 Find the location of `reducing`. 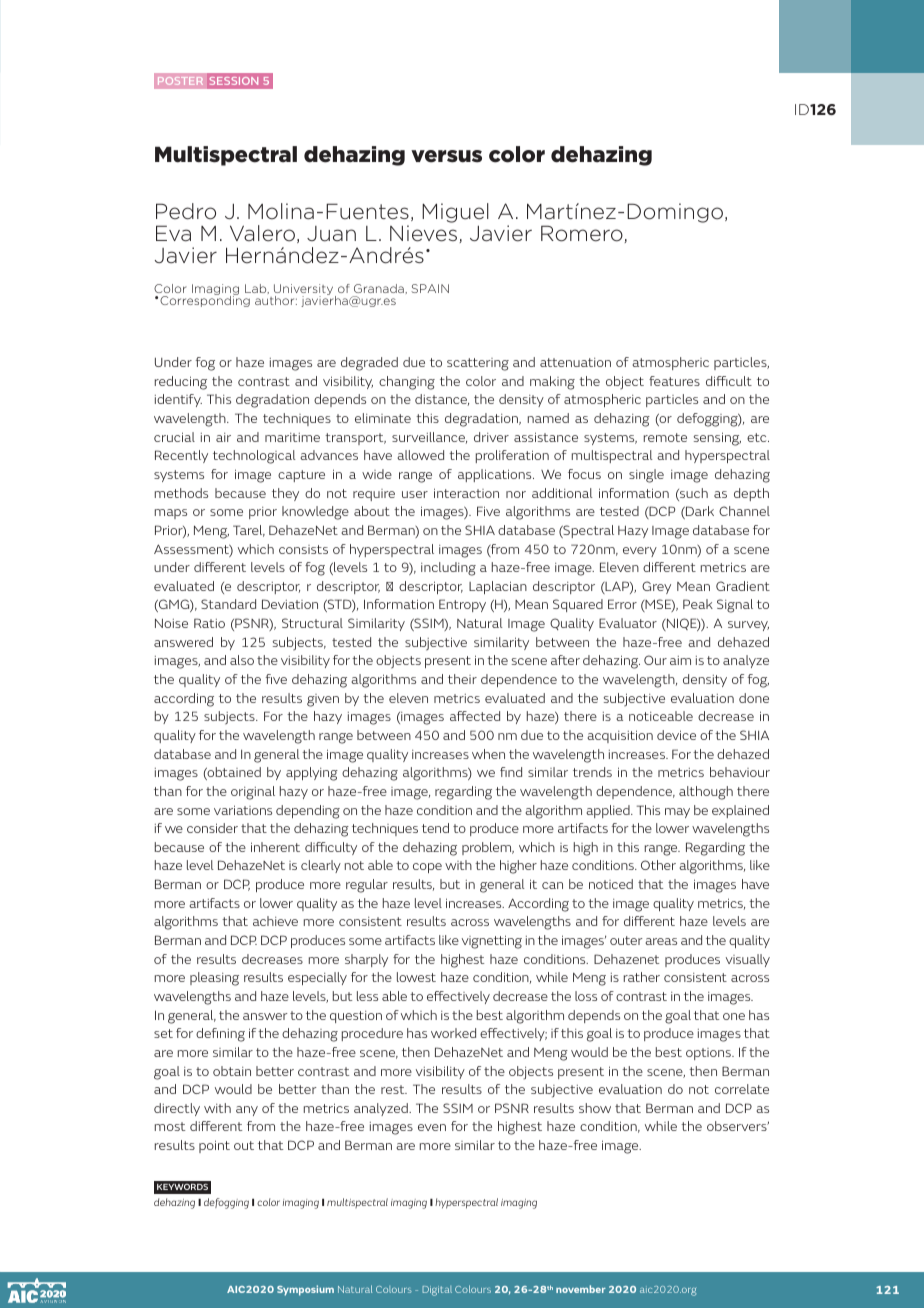

reducing is located at coordinates (181, 383).
